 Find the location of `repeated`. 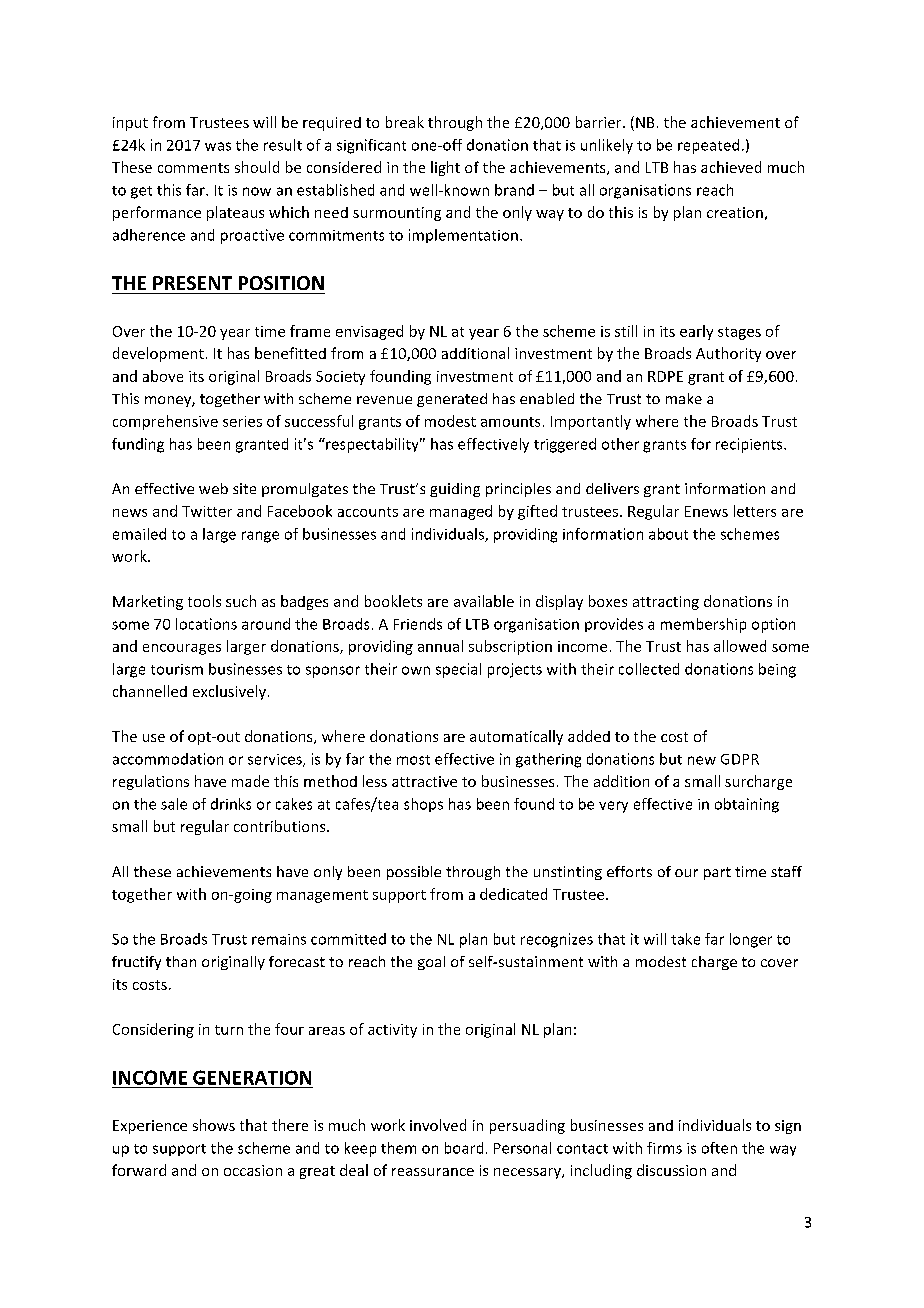

repeated is located at coordinates (708, 146).
